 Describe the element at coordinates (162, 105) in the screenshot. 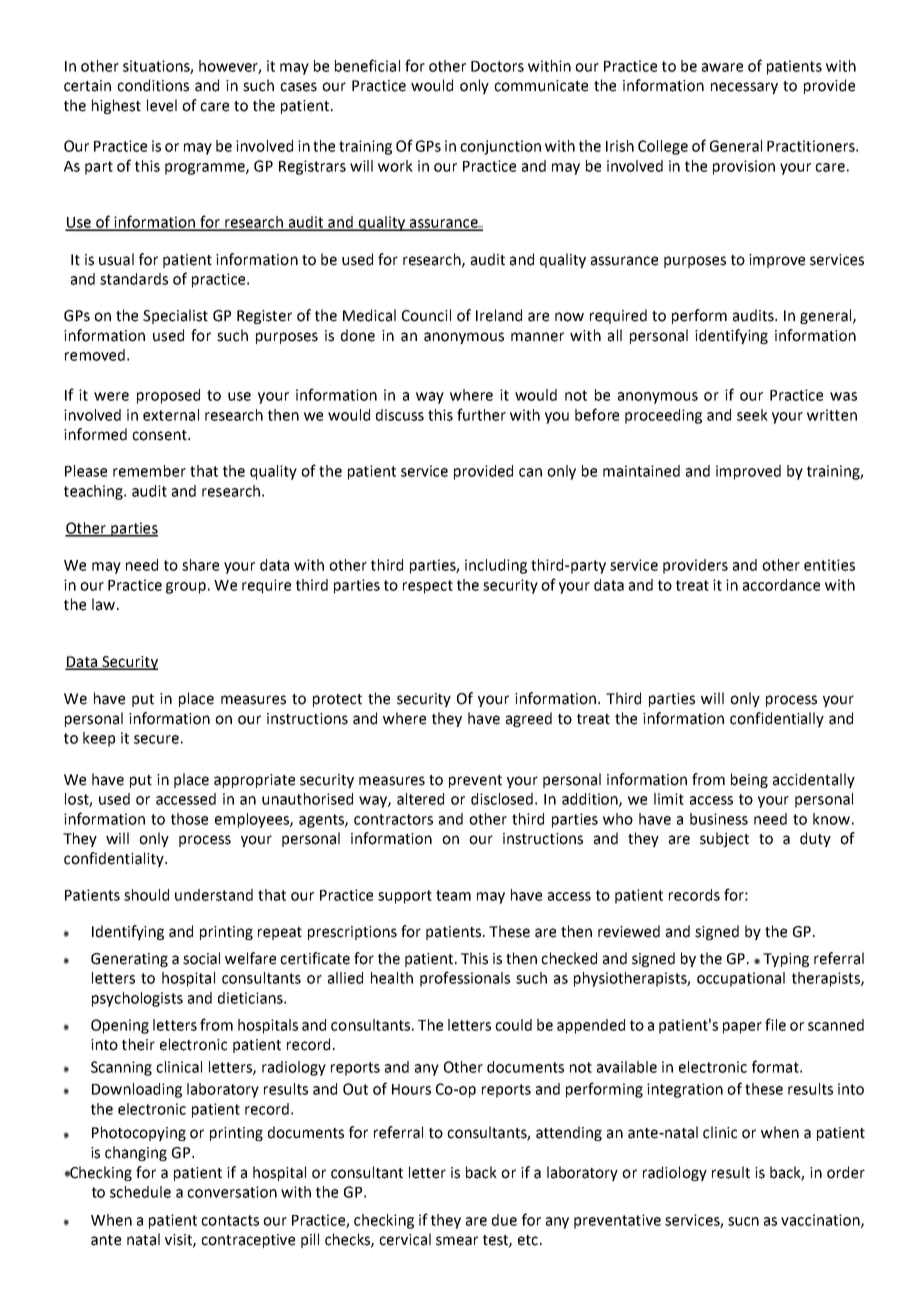

I see `level` at that location.
